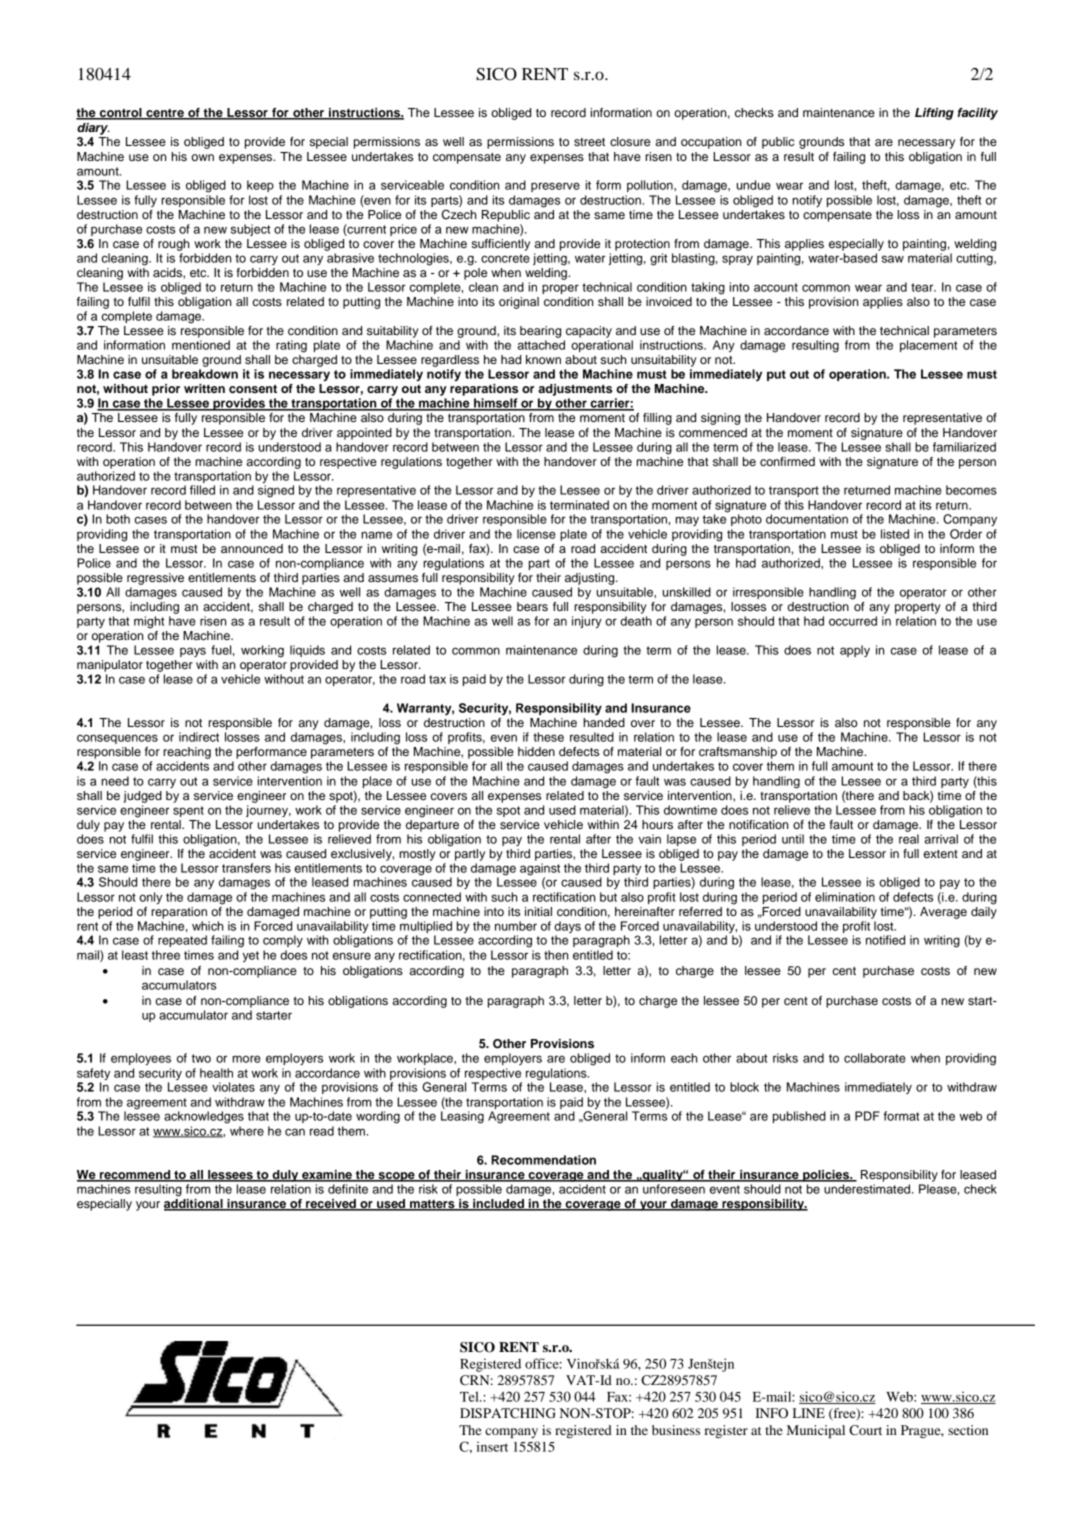 Image resolution: width=1073 pixels, height=1519 pixels. What do you see at coordinates (260, 186) in the image?
I see `keep` at bounding box center [260, 186].
